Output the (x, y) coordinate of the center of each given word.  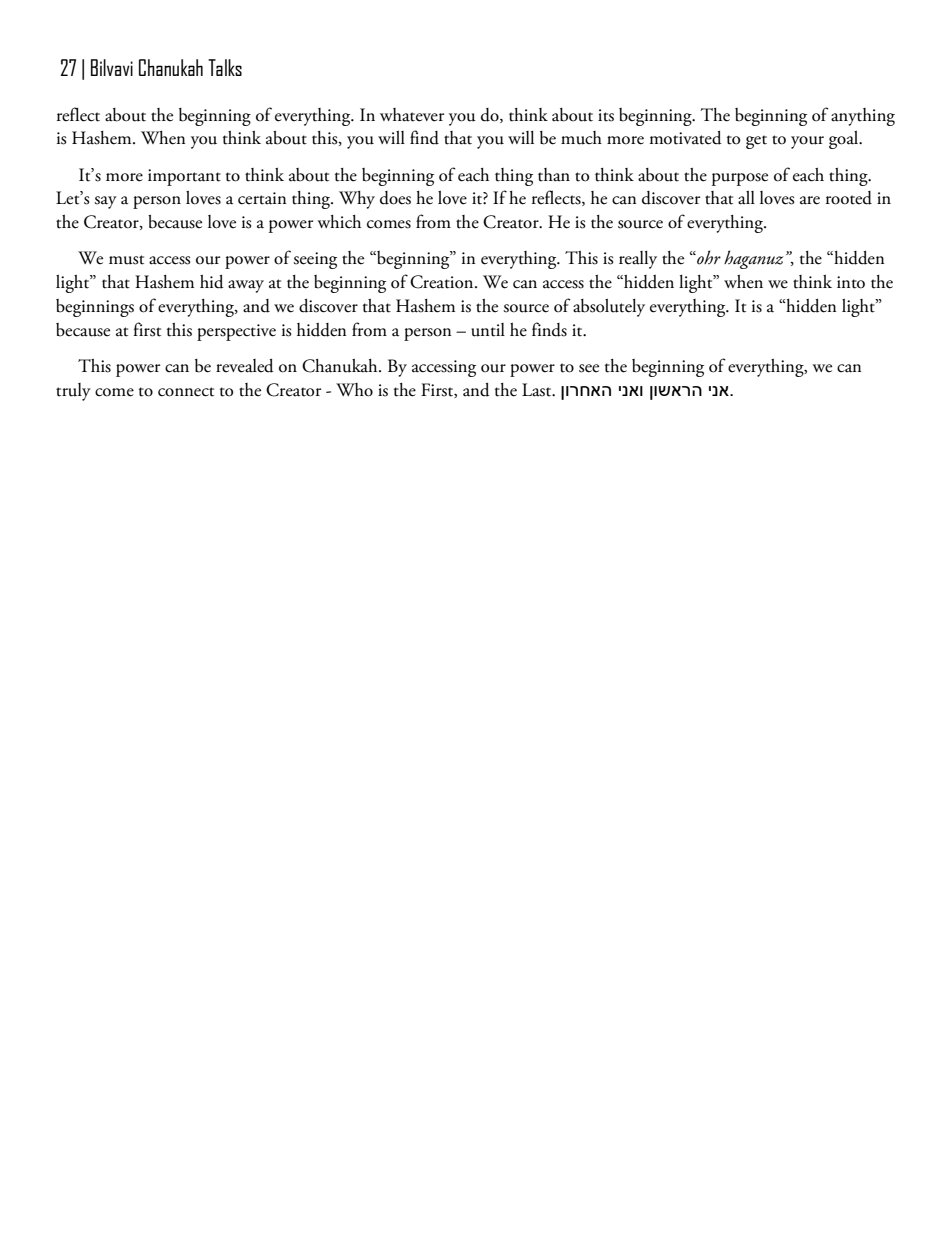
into (851, 282)
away (246, 286)
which (339, 222)
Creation (443, 282)
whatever (412, 115)
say (105, 202)
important (184, 177)
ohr (708, 257)
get (756, 142)
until (488, 330)
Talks (225, 67)
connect (186, 392)
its (606, 115)
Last (538, 390)
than (554, 175)
